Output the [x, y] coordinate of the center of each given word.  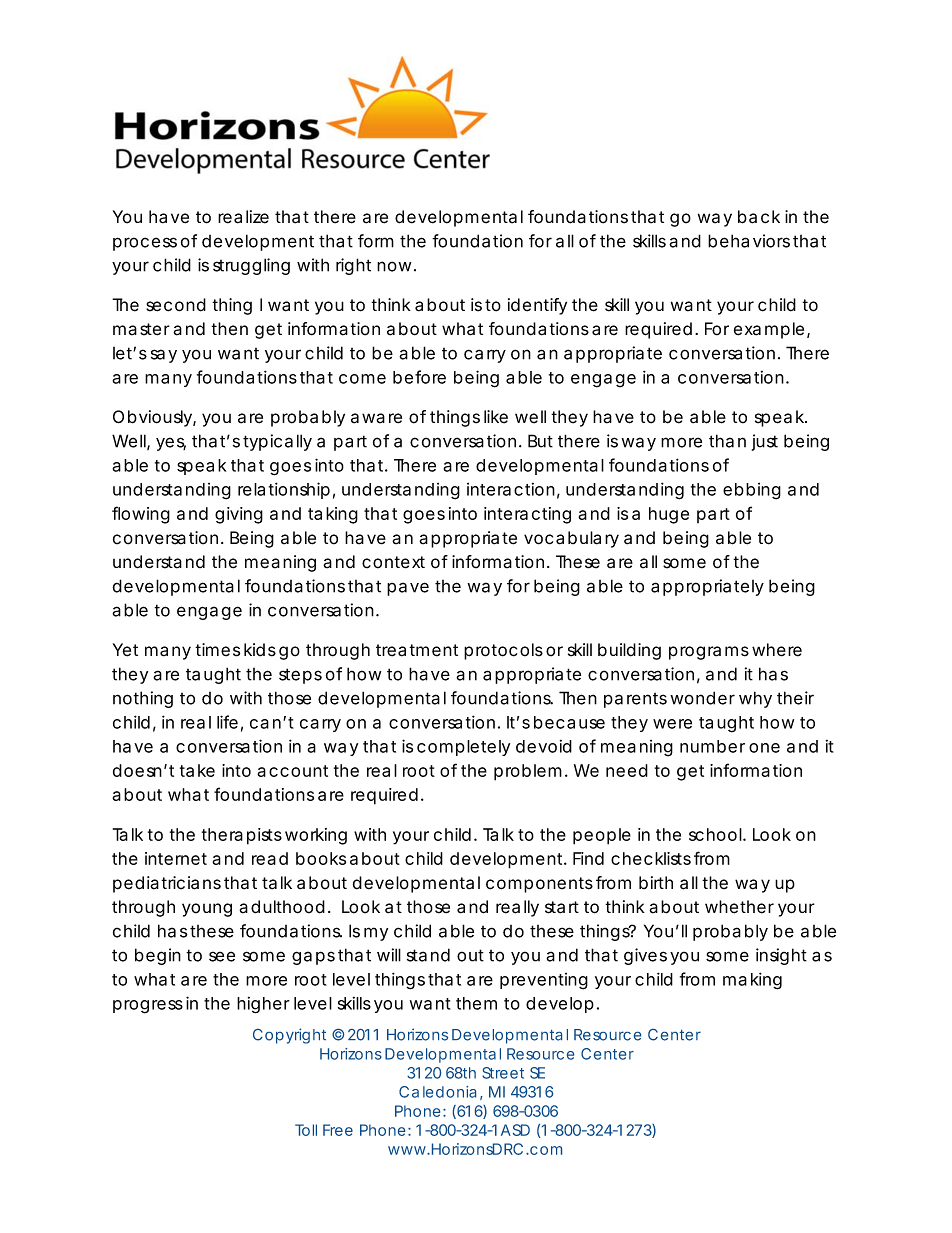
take [197, 770]
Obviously [153, 418]
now [394, 266]
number [712, 746]
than [727, 441]
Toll [306, 1130]
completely [463, 748]
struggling [251, 266]
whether [739, 907]
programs [709, 653]
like [496, 417]
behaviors [749, 241]
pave [408, 589]
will [389, 955]
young [207, 910]
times [217, 650]
